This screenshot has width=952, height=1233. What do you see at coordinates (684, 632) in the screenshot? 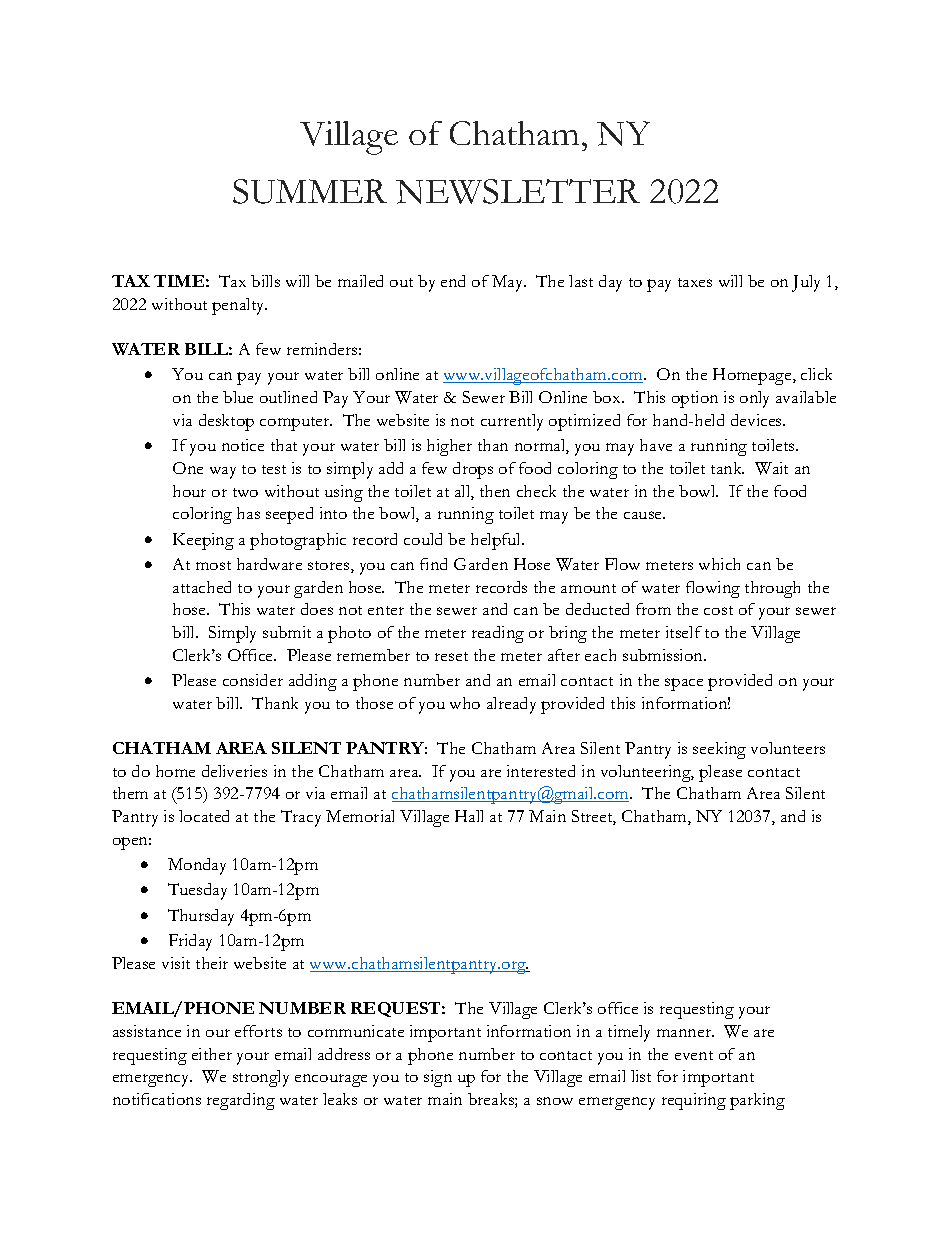
I see `itself` at bounding box center [684, 632].
